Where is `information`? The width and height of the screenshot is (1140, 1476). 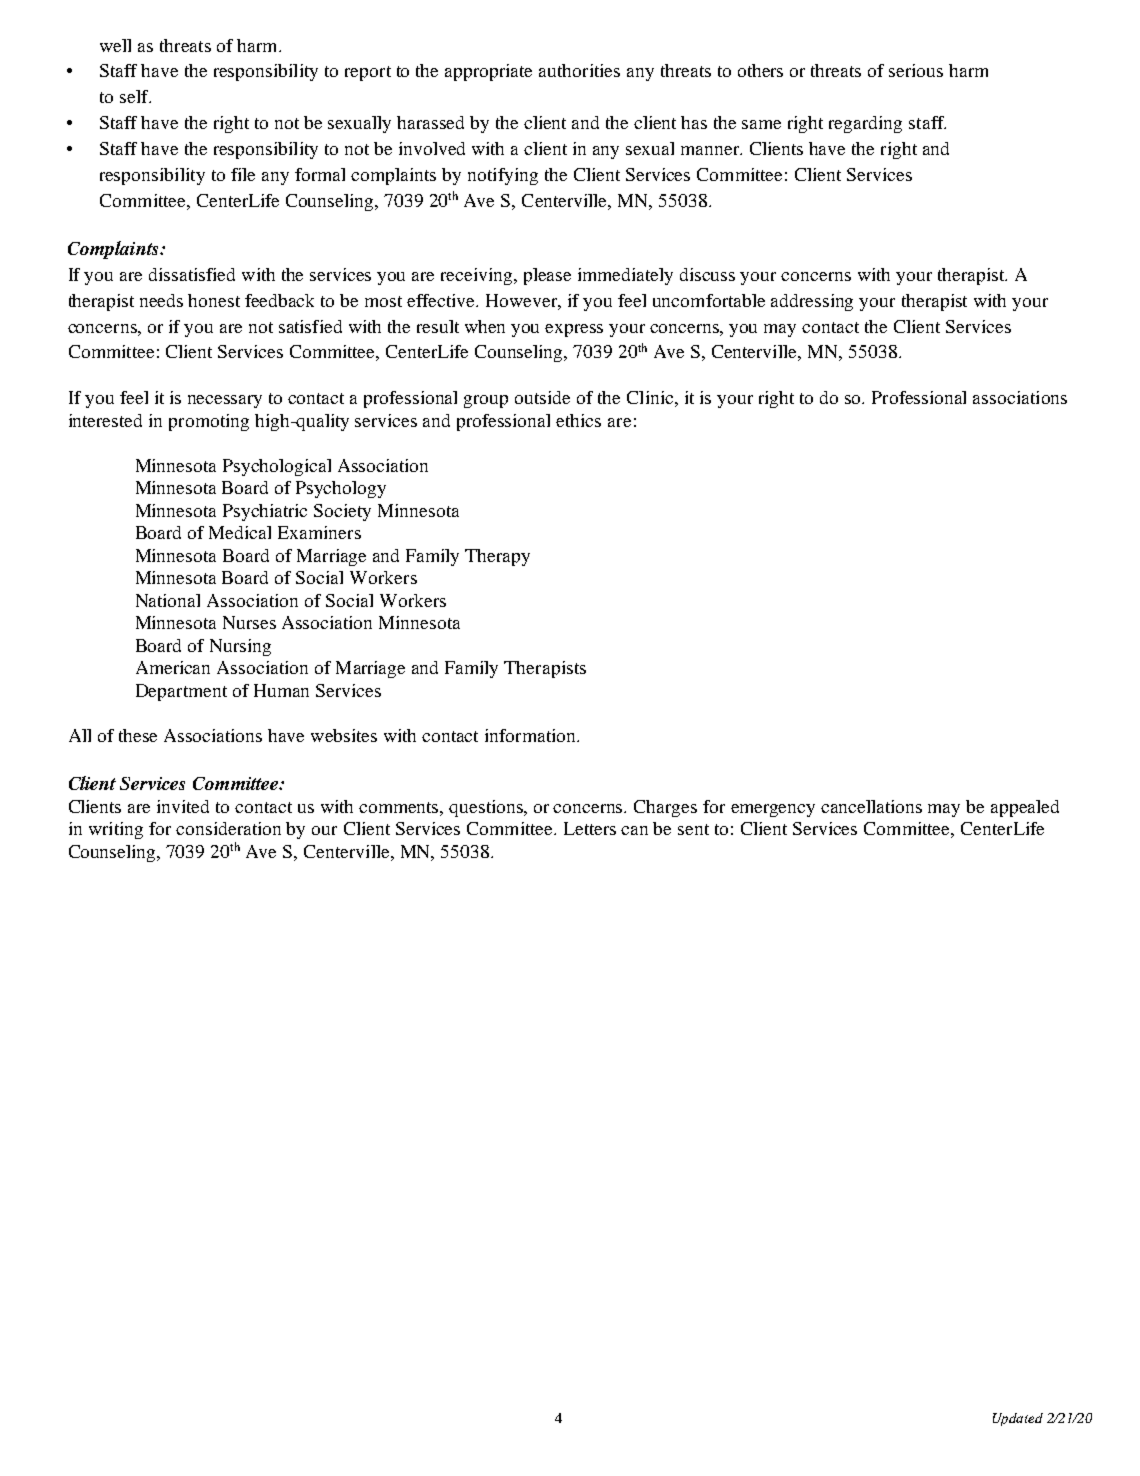
information is located at coordinates (531, 735).
